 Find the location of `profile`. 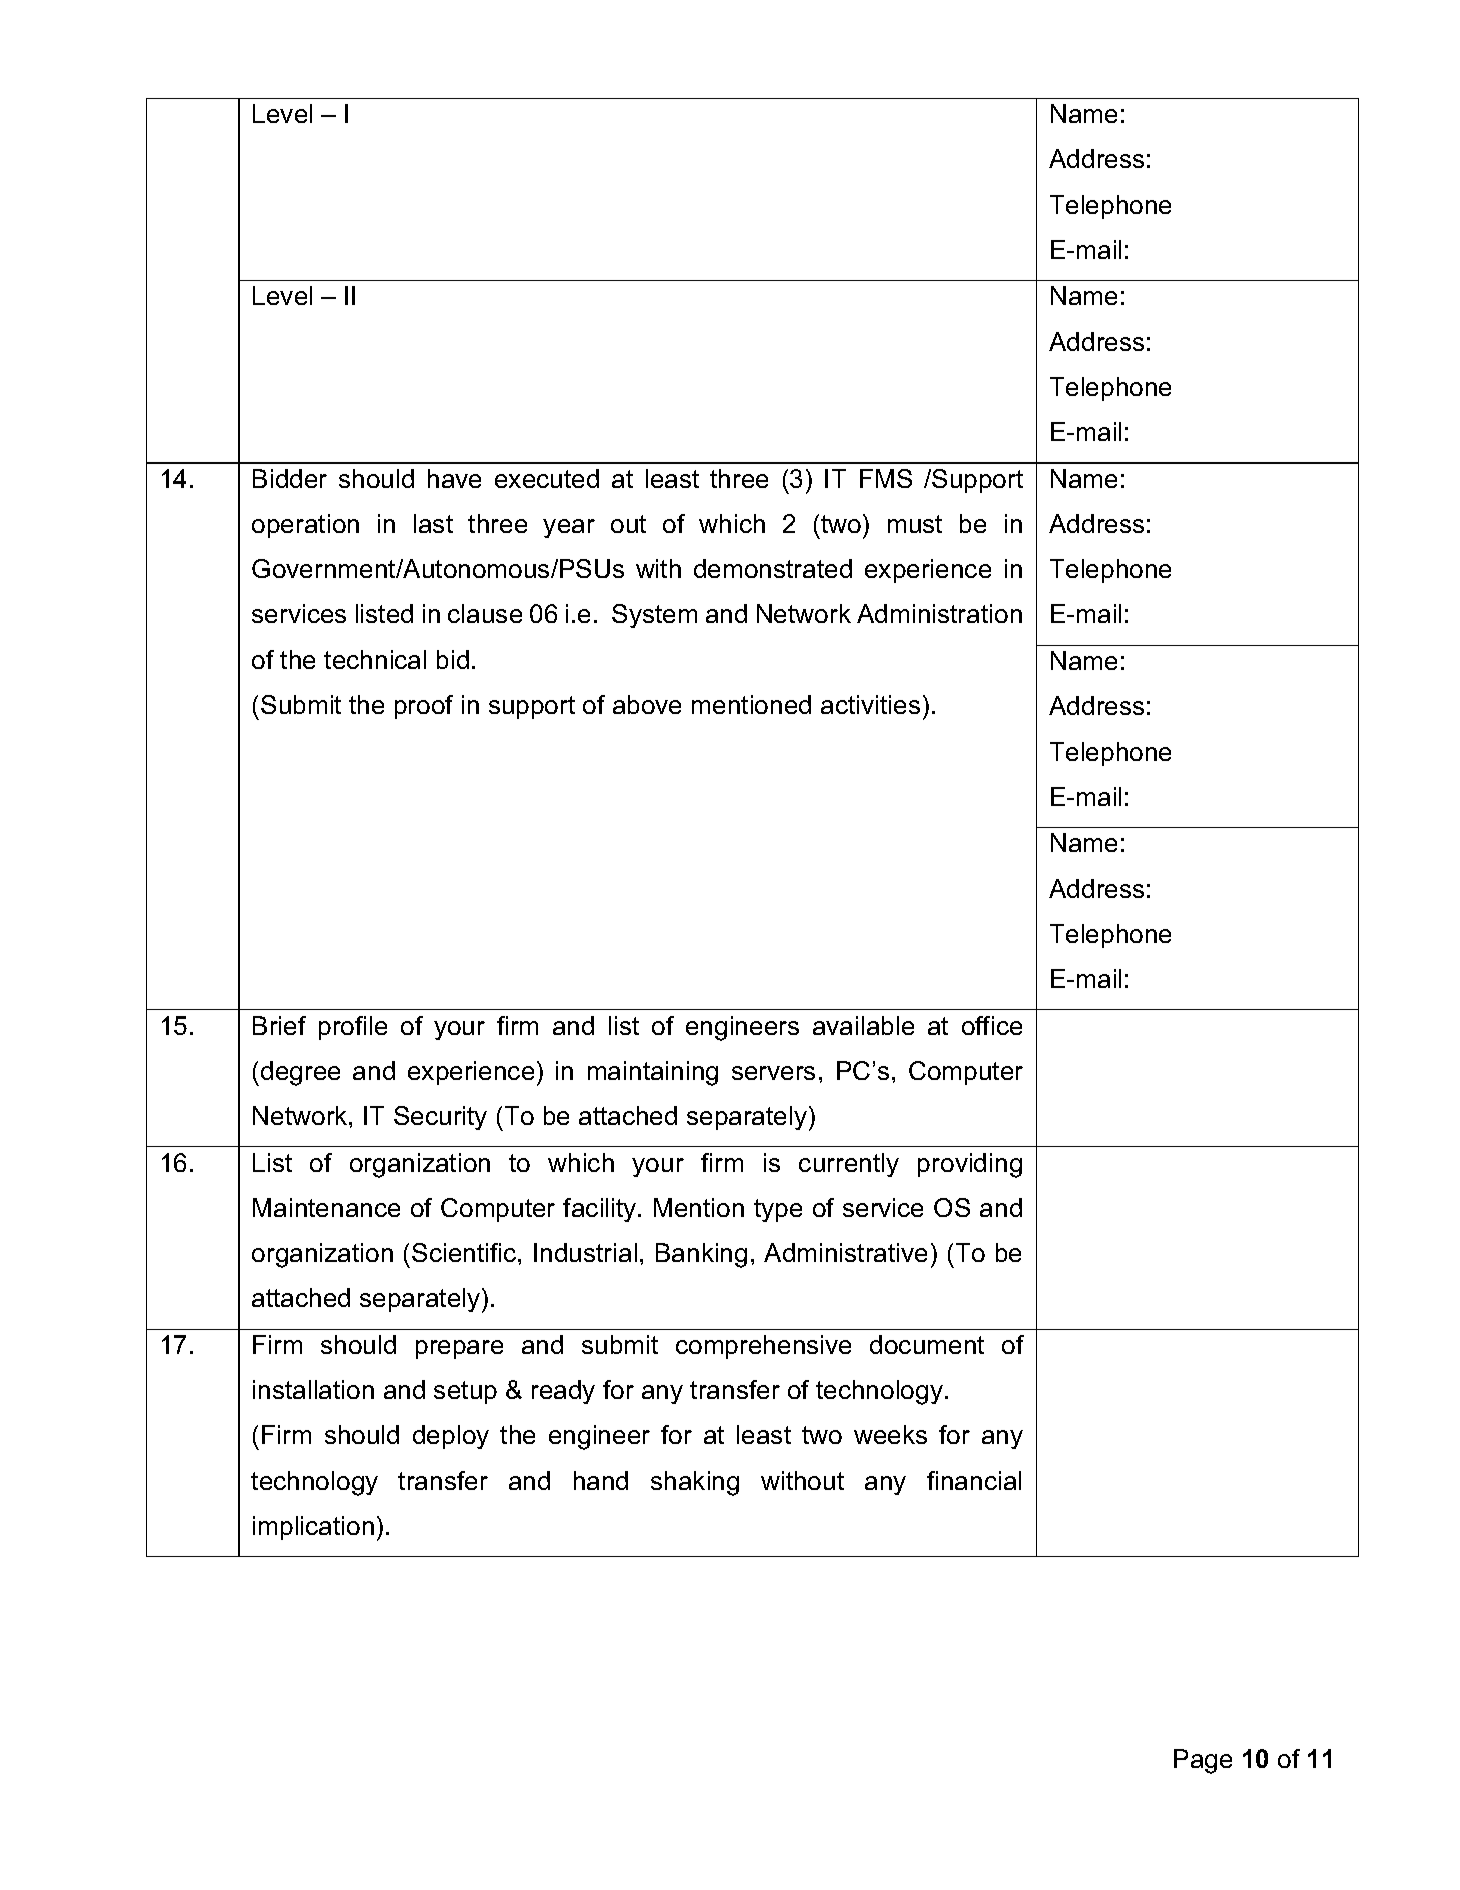

profile is located at coordinates (353, 1028).
